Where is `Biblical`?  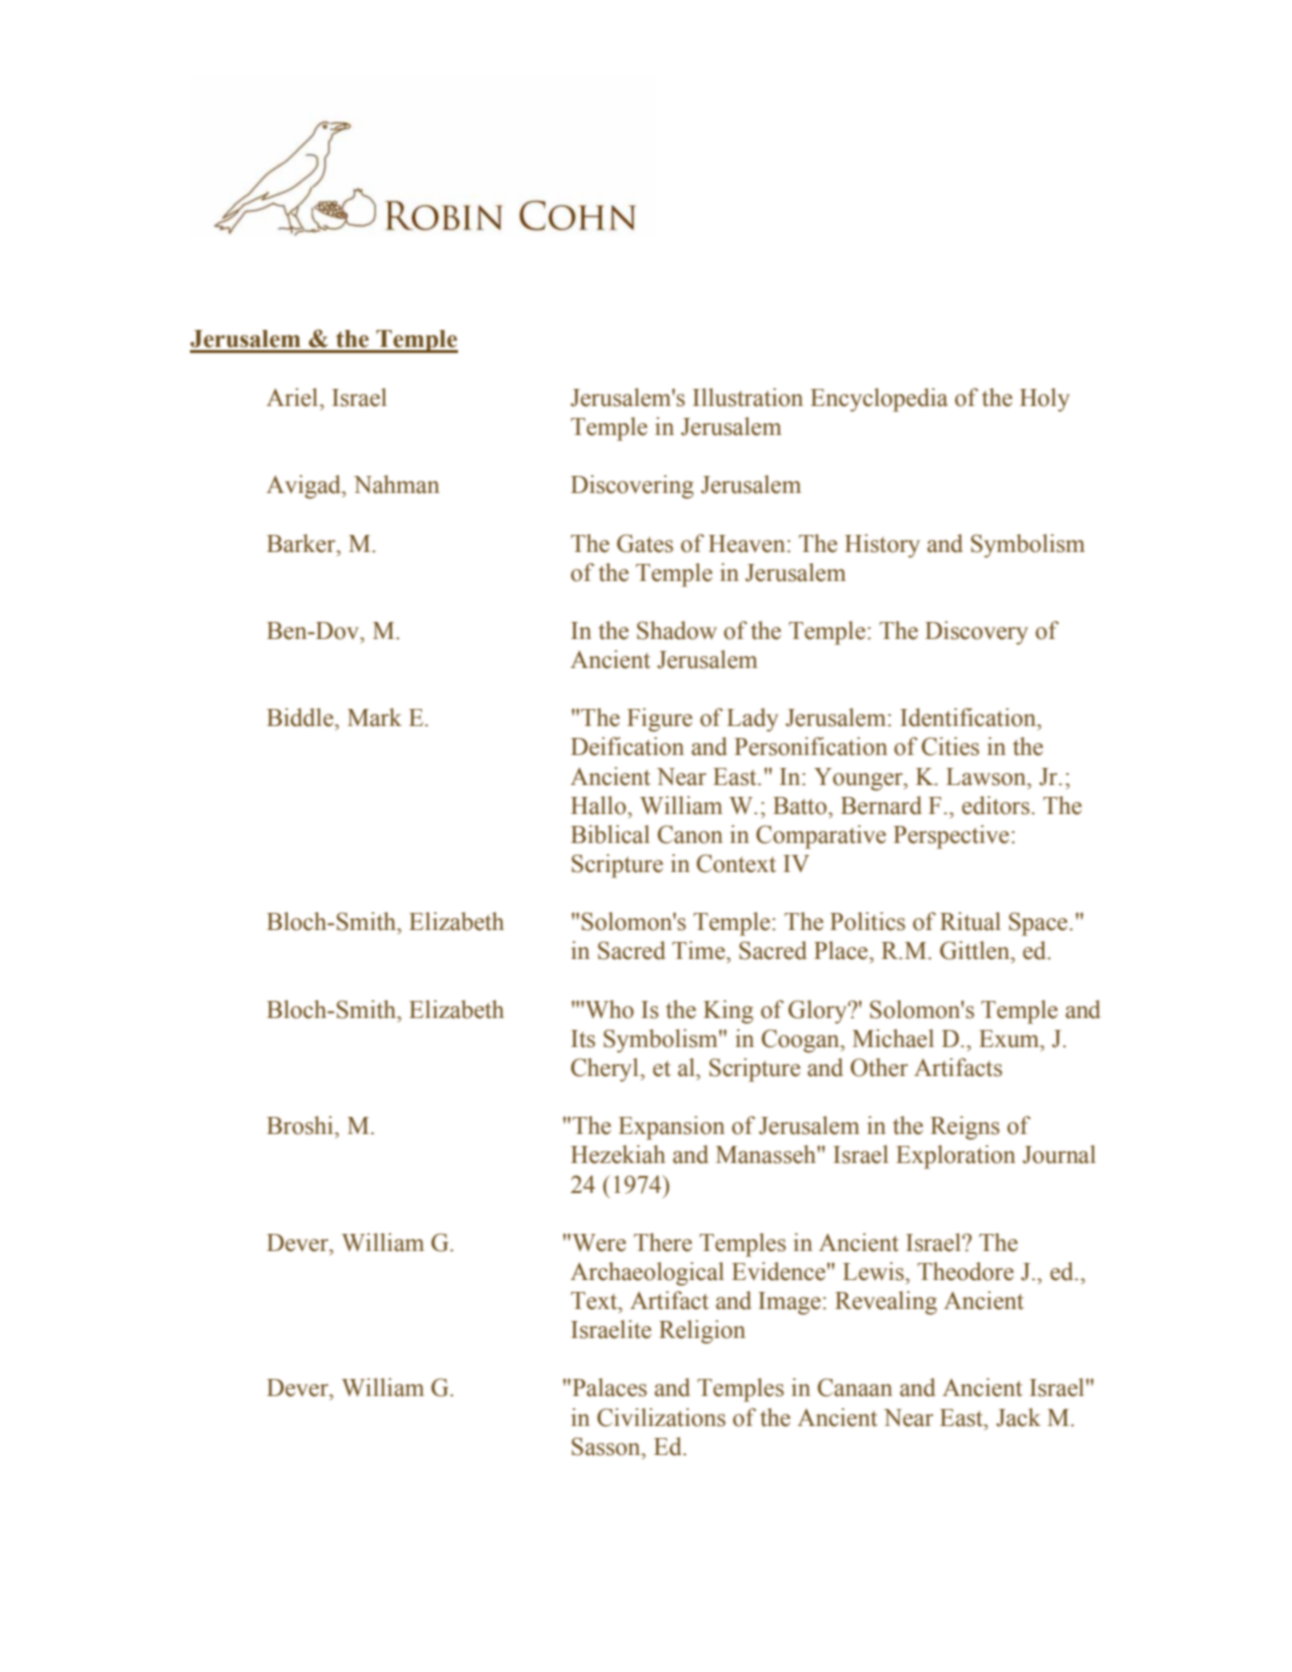
Biblical is located at coordinates (610, 834).
